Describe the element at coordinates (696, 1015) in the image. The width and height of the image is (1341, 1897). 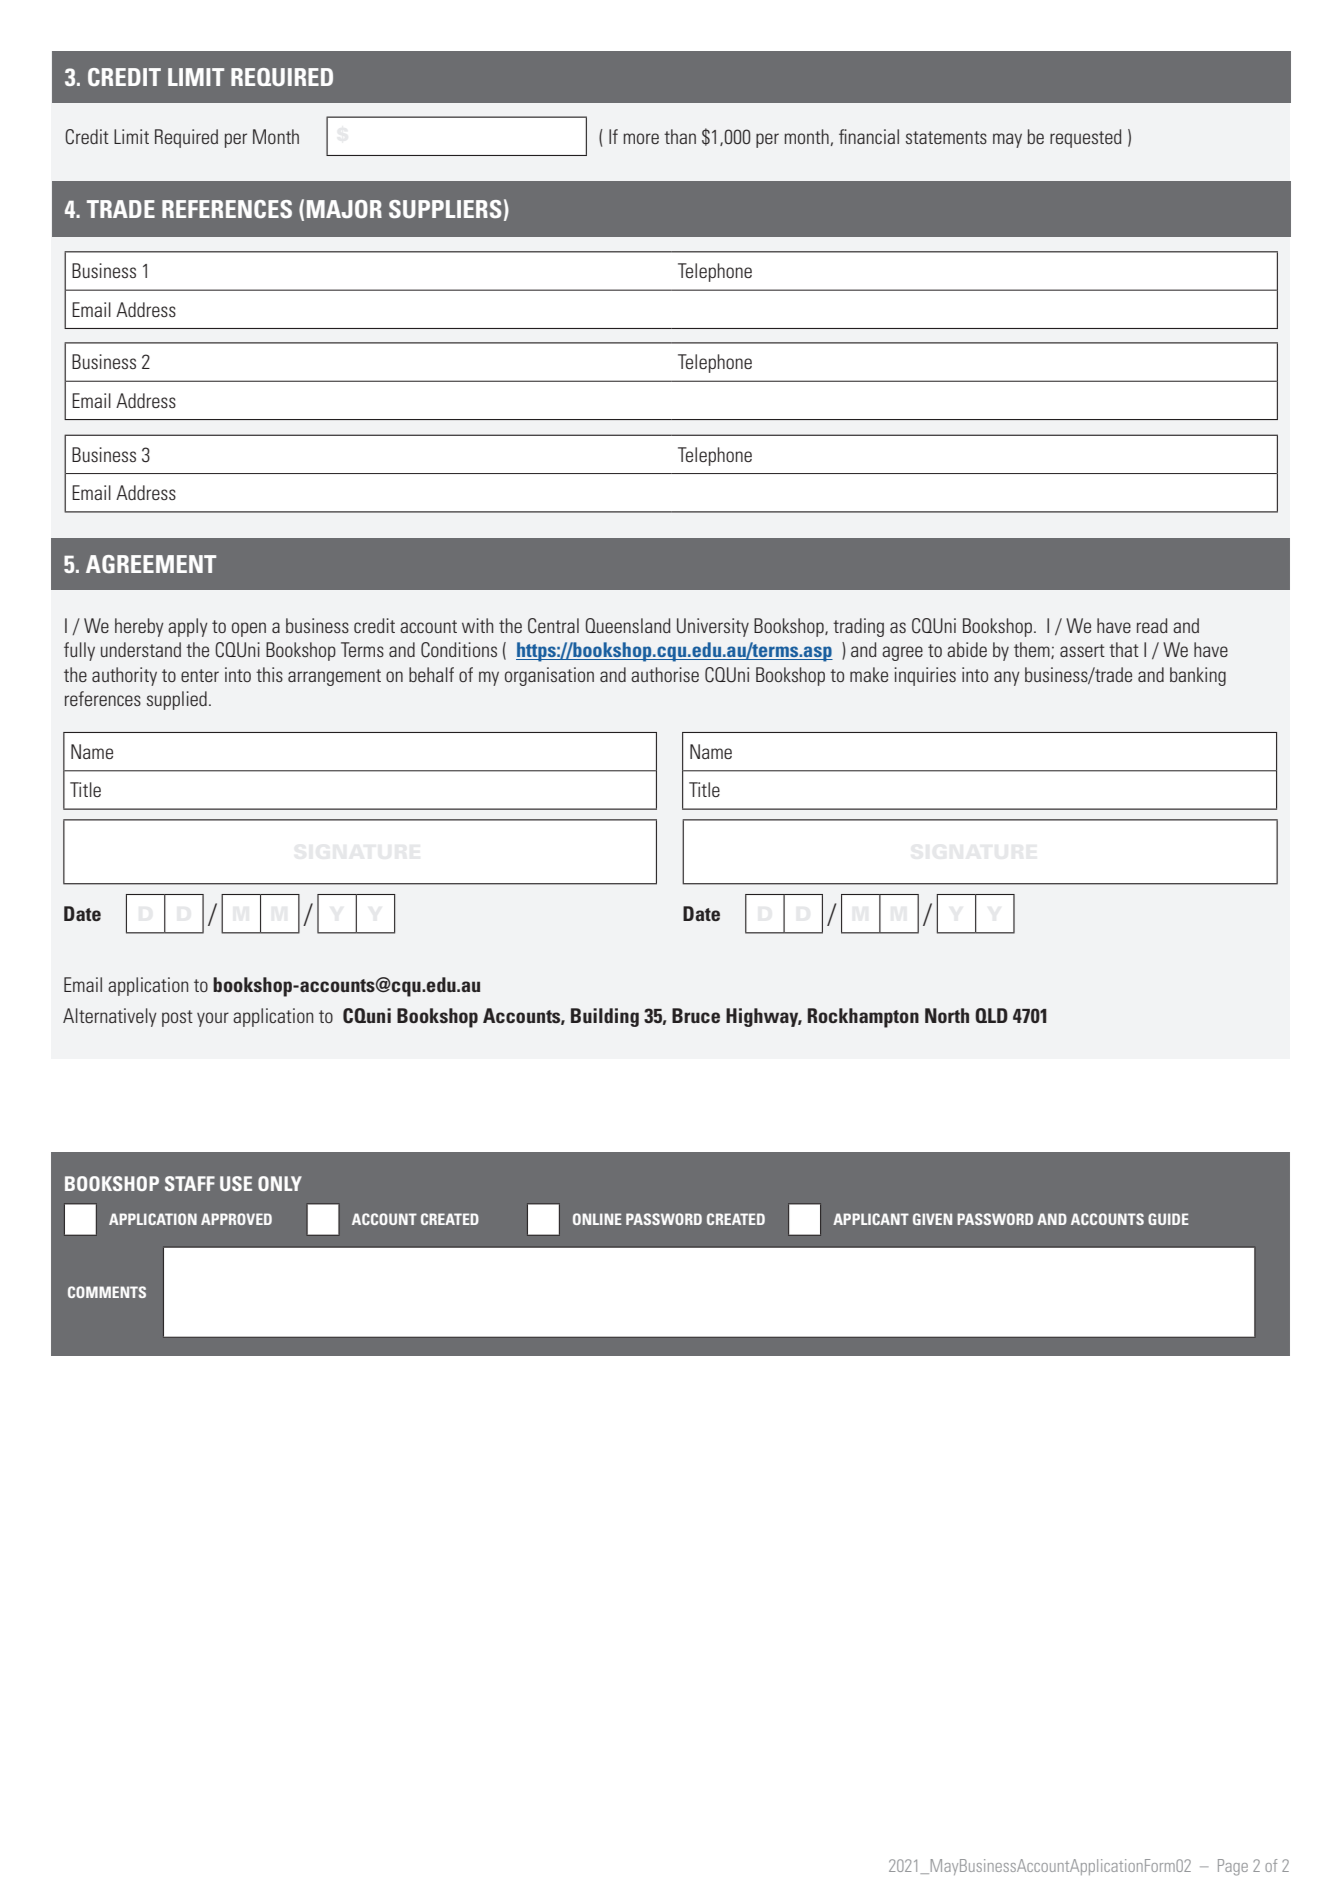
I see `Bruce` at that location.
